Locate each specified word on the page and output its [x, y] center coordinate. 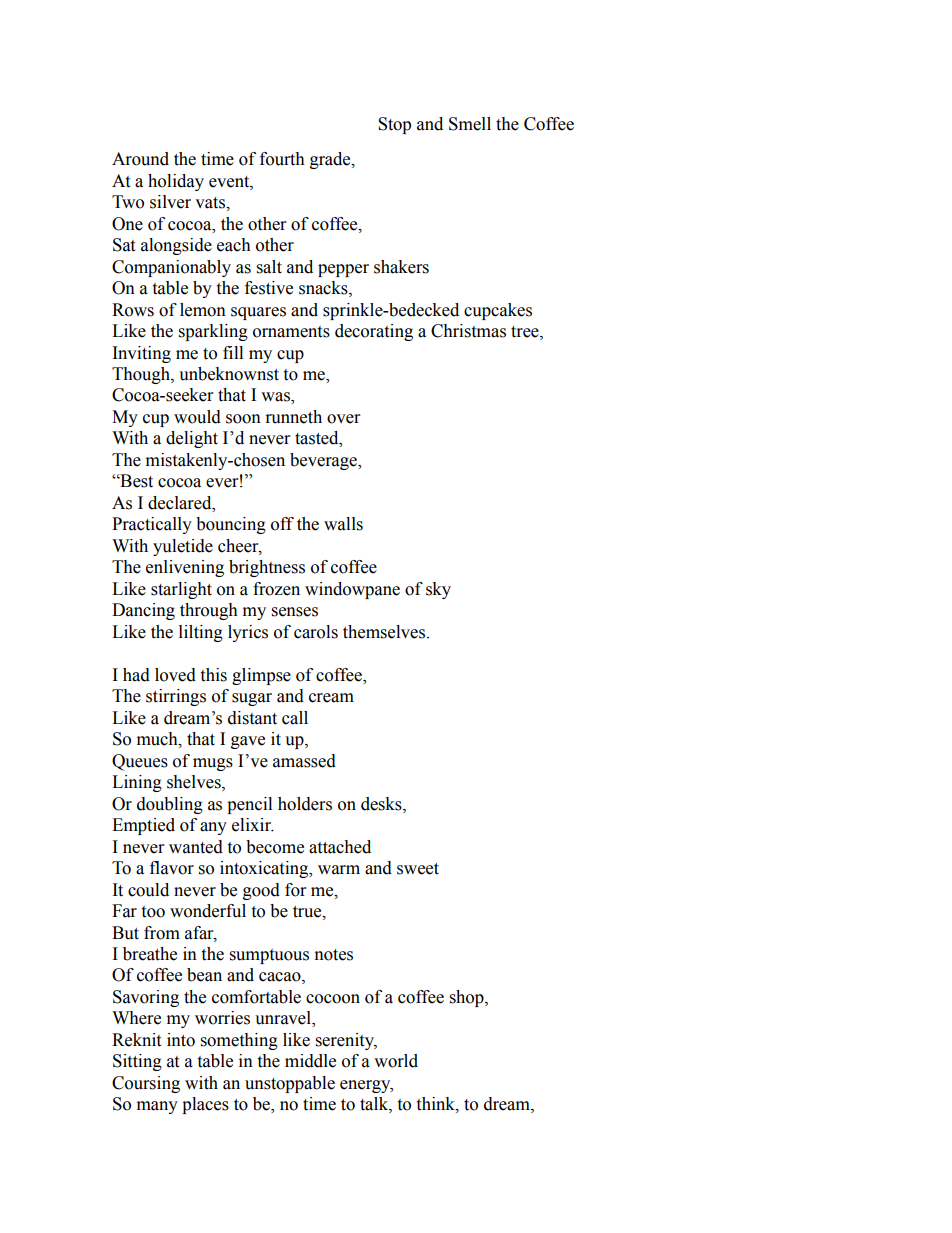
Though [142, 375]
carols [316, 632]
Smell [470, 124]
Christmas [468, 331]
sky [438, 590]
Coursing [146, 1084]
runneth [294, 417]
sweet [418, 869]
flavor [172, 868]
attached [340, 847]
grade [331, 160]
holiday [176, 182]
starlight [181, 590]
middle [310, 1061]
